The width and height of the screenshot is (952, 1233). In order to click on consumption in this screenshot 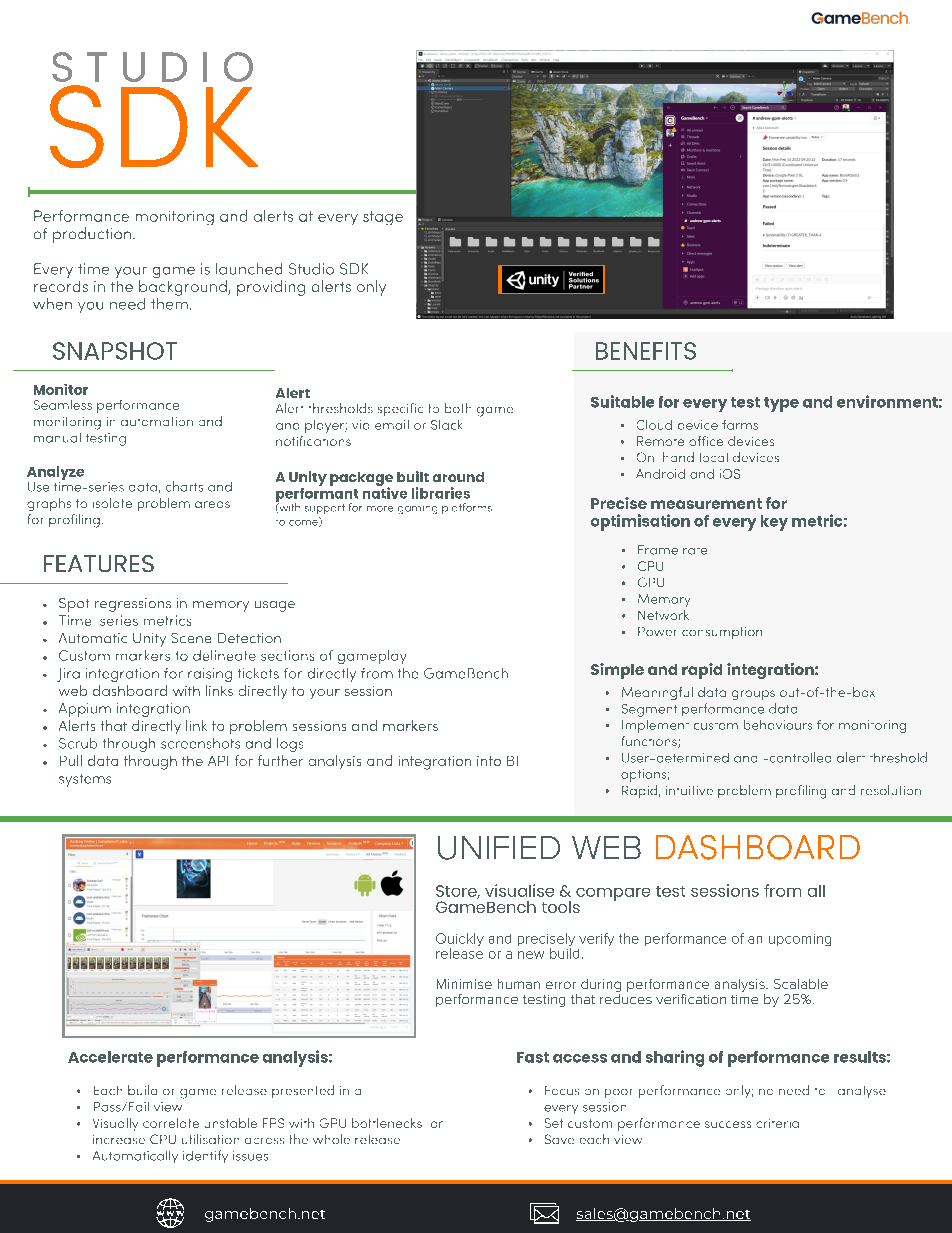, I will do `click(722, 633)`.
